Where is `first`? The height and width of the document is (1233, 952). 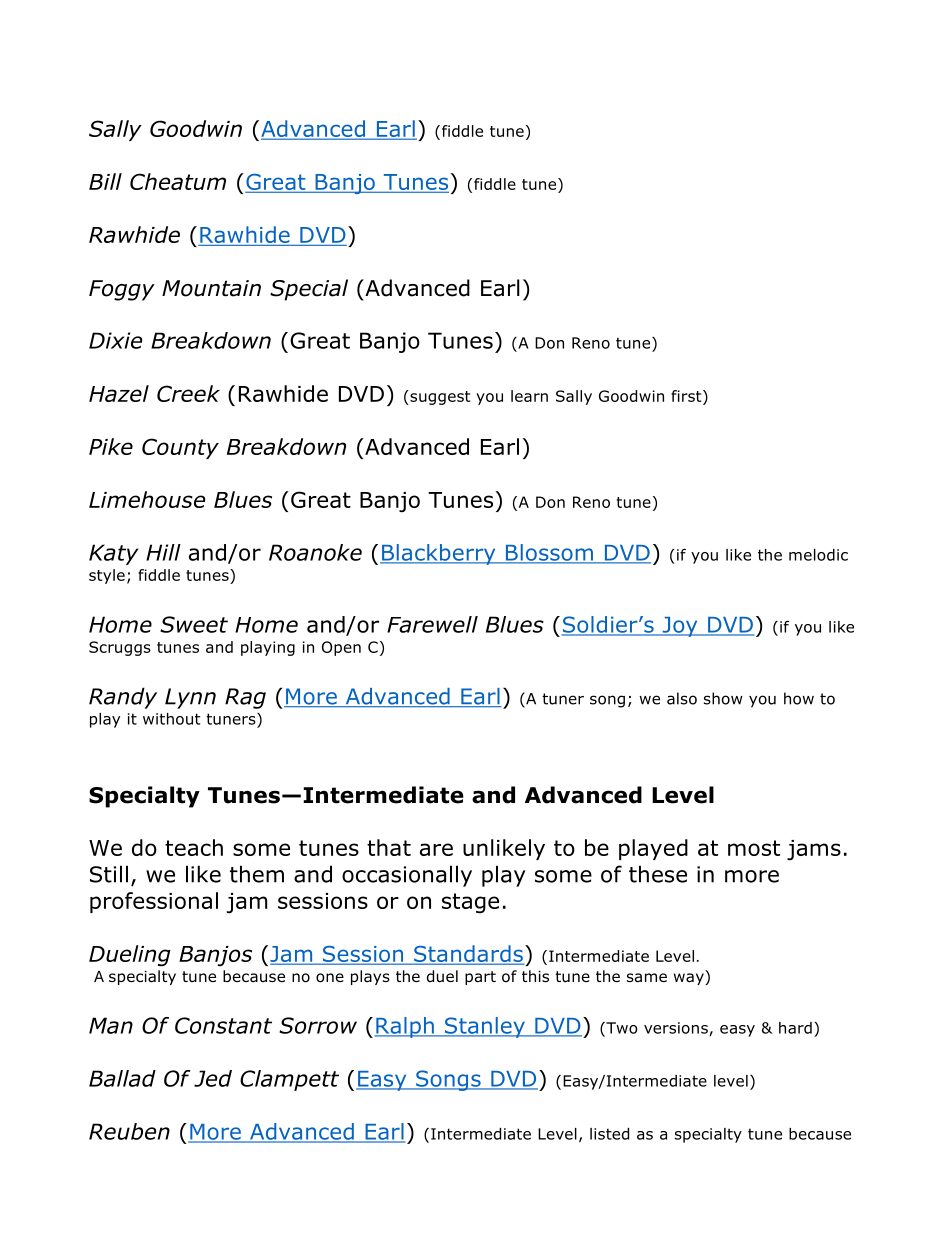 first is located at coordinates (687, 396).
